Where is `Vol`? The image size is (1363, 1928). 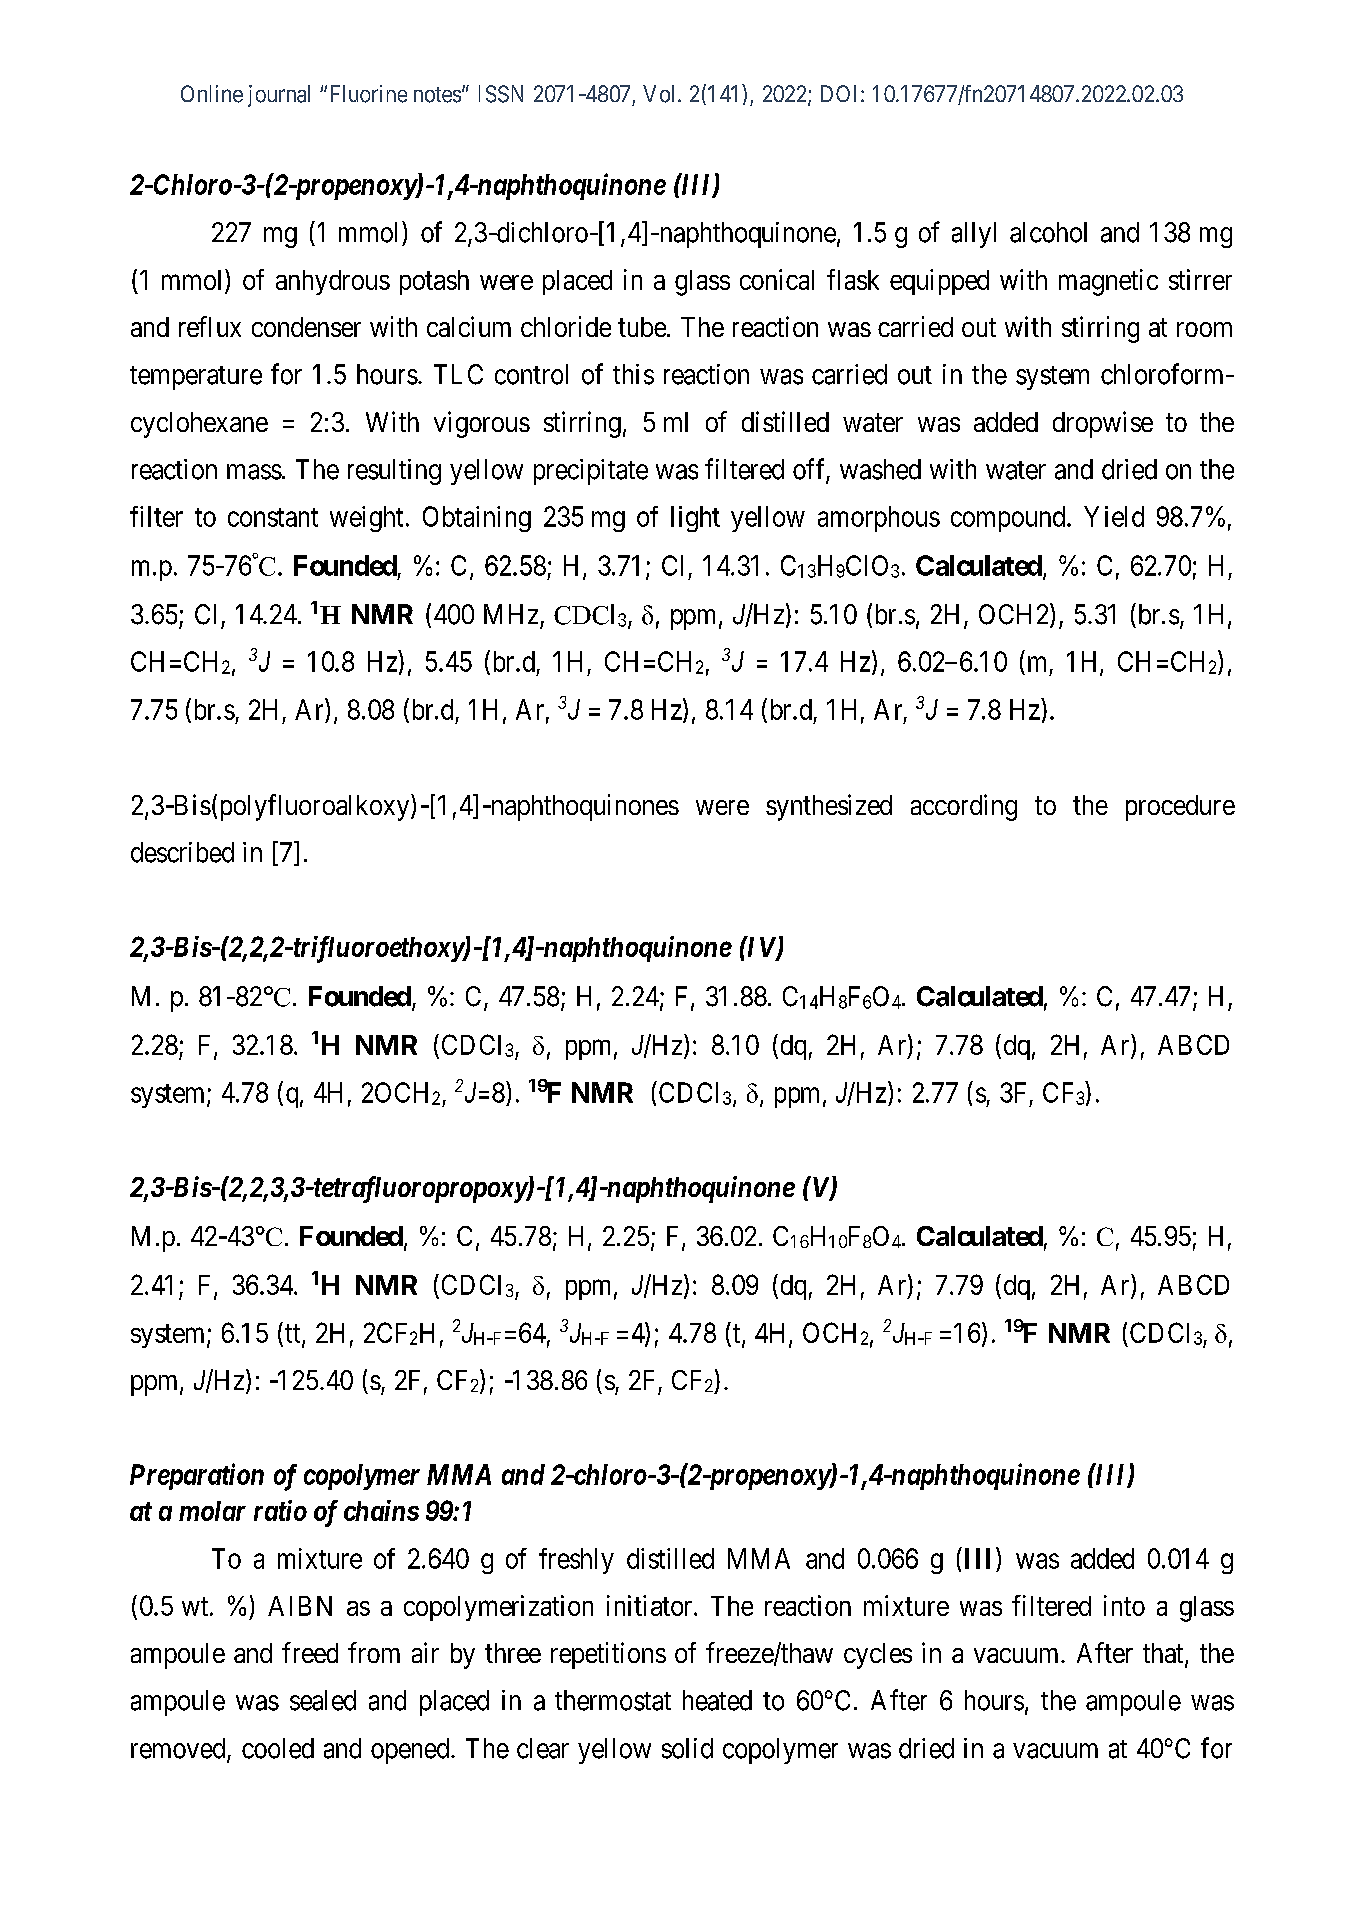
Vol is located at coordinates (661, 94).
